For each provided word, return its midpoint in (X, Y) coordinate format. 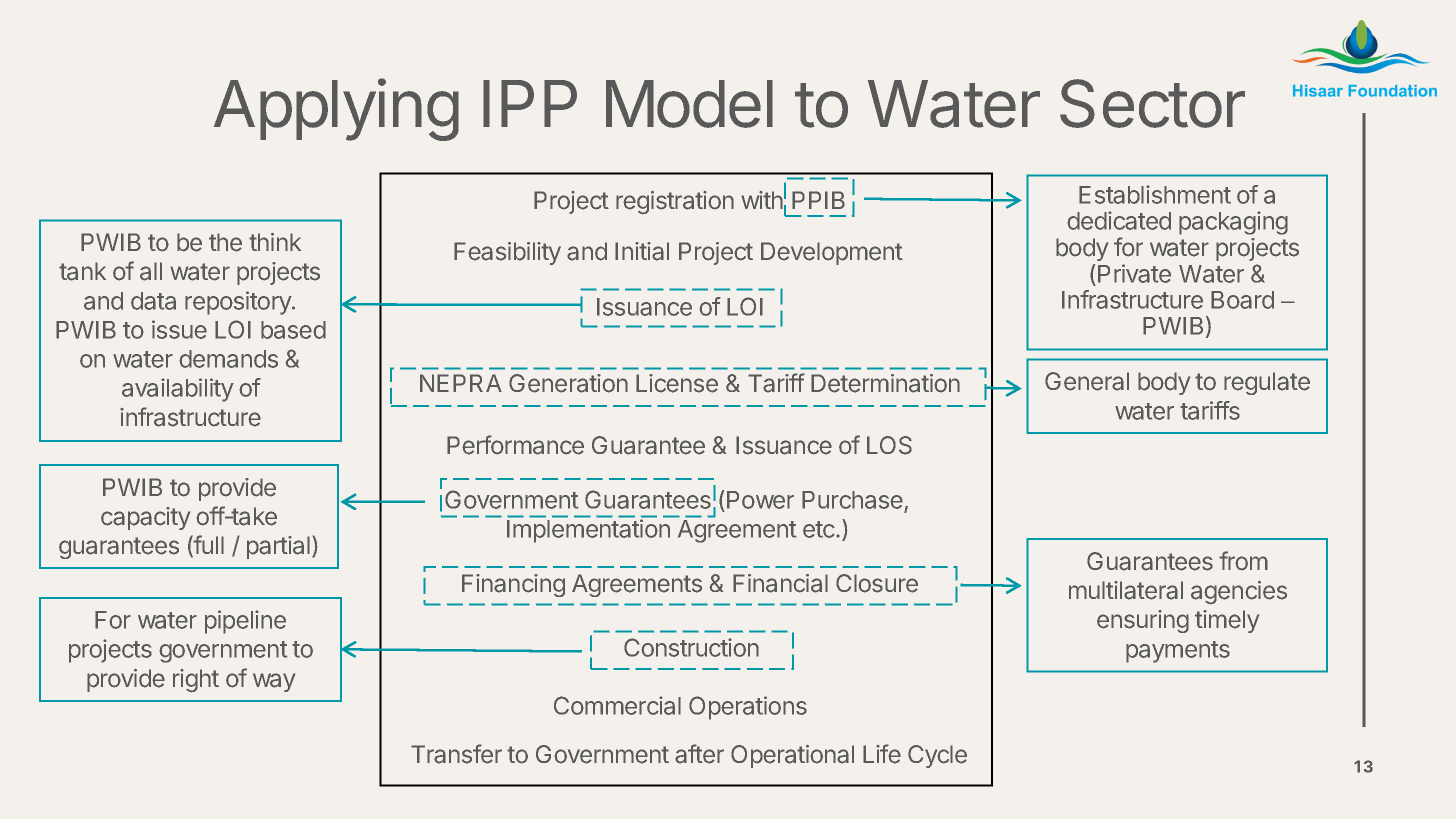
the (225, 242)
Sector (1152, 103)
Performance (515, 445)
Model (689, 104)
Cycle (937, 756)
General (1087, 381)
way (274, 682)
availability (178, 390)
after (699, 754)
